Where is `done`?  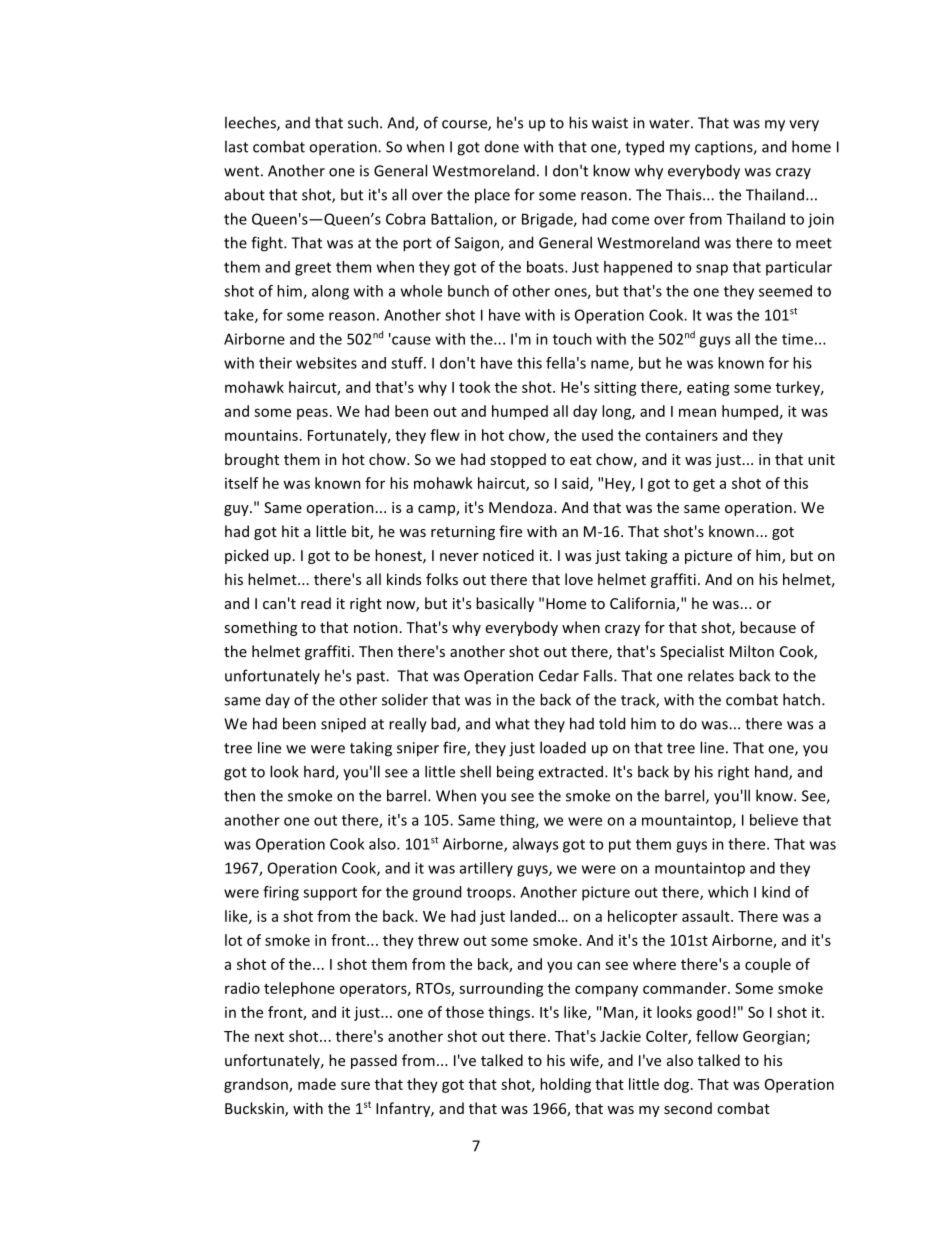
done is located at coordinates (502, 147).
